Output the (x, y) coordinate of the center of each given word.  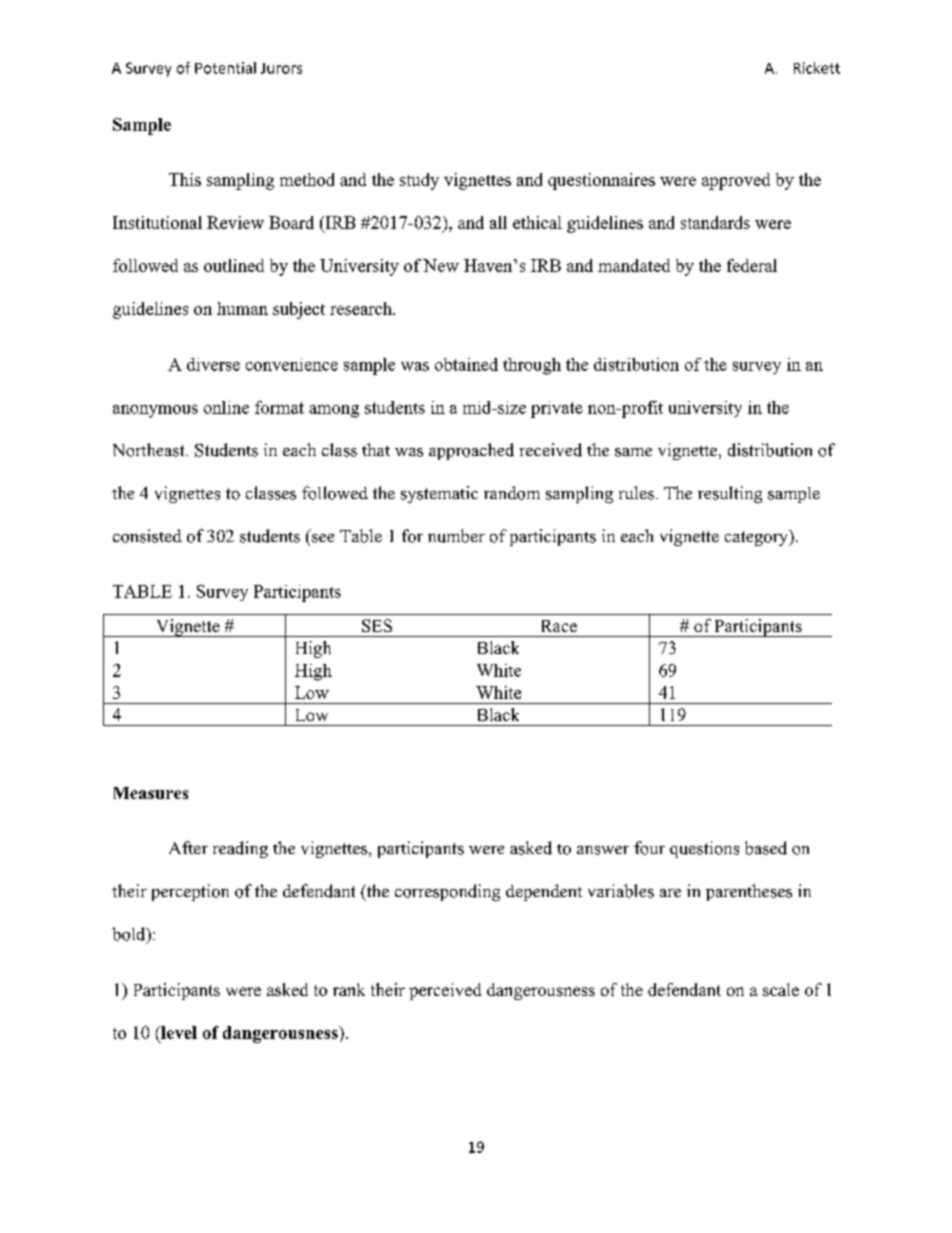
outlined (234, 265)
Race (559, 626)
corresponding (447, 892)
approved (736, 181)
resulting (730, 494)
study (419, 181)
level (178, 1032)
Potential (225, 68)
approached (471, 451)
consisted (147, 536)
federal (752, 265)
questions (704, 849)
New (441, 265)
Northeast (150, 450)
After (188, 847)
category (757, 538)
